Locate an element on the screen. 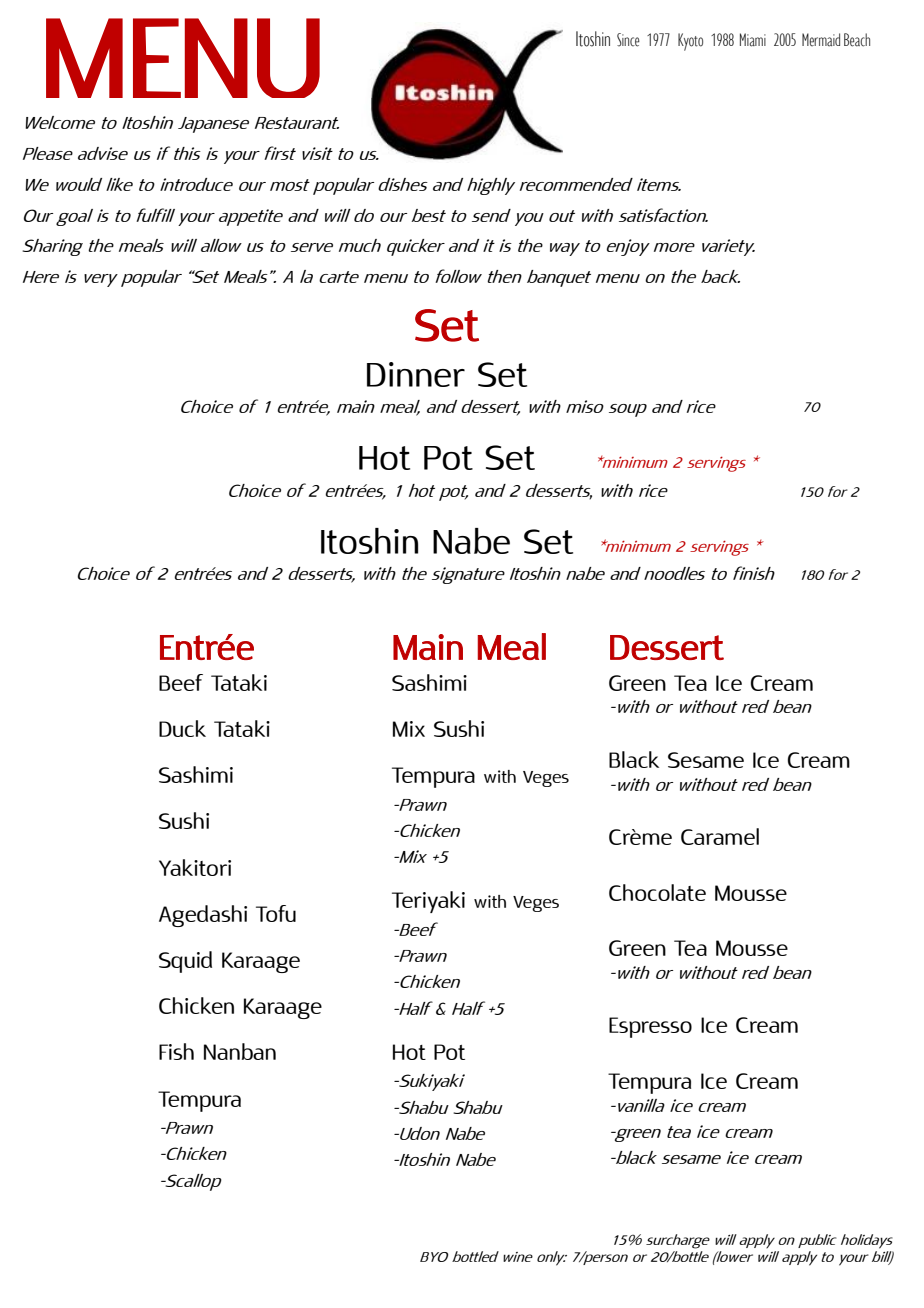 The image size is (924, 1308). Squid is located at coordinates (185, 962).
